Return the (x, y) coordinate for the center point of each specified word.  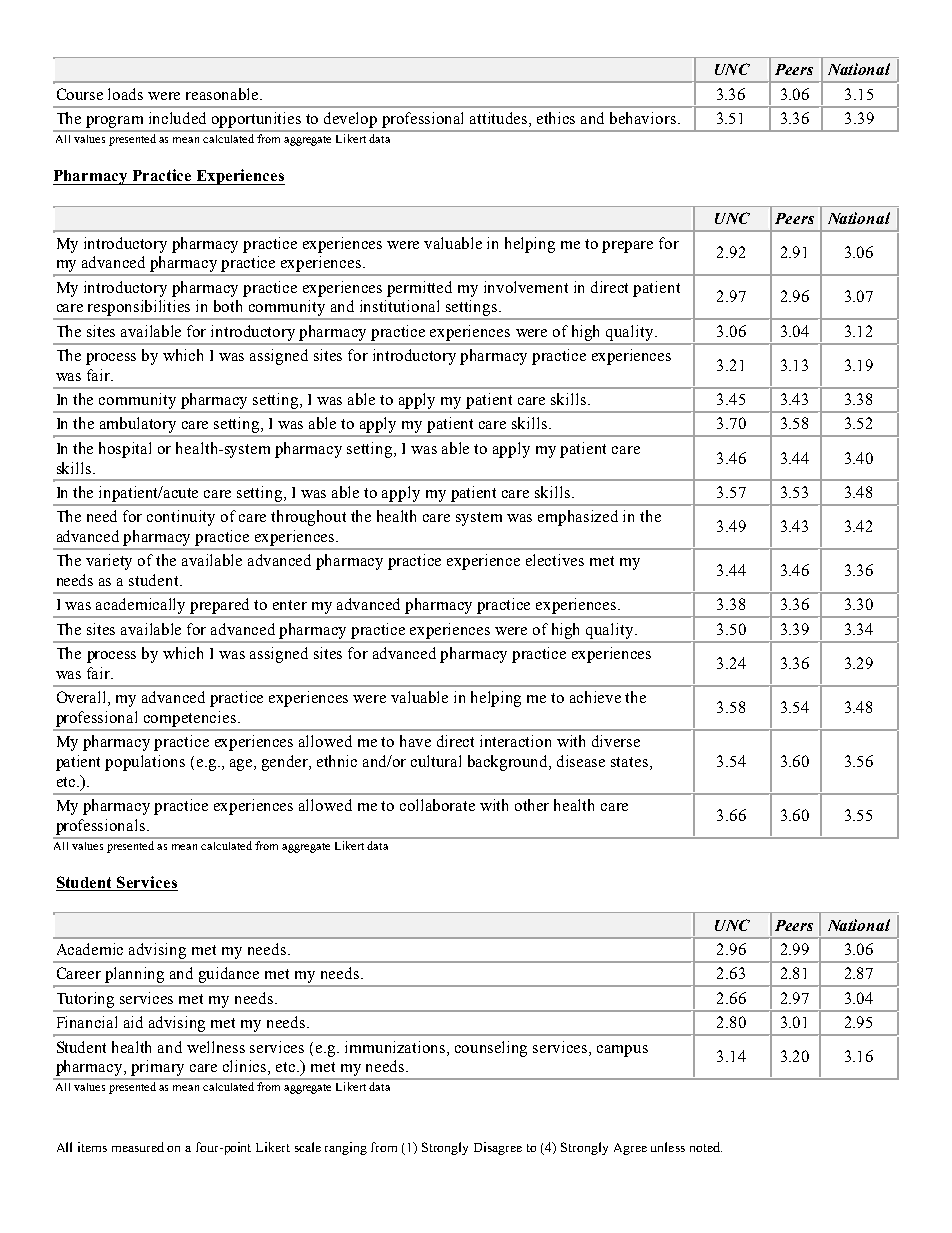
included (177, 118)
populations (145, 763)
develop (350, 120)
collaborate (437, 805)
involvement (526, 287)
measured (138, 1147)
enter (290, 605)
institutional (399, 306)
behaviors (643, 118)
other (532, 805)
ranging (346, 1148)
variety (109, 562)
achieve (595, 697)
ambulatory (138, 426)
